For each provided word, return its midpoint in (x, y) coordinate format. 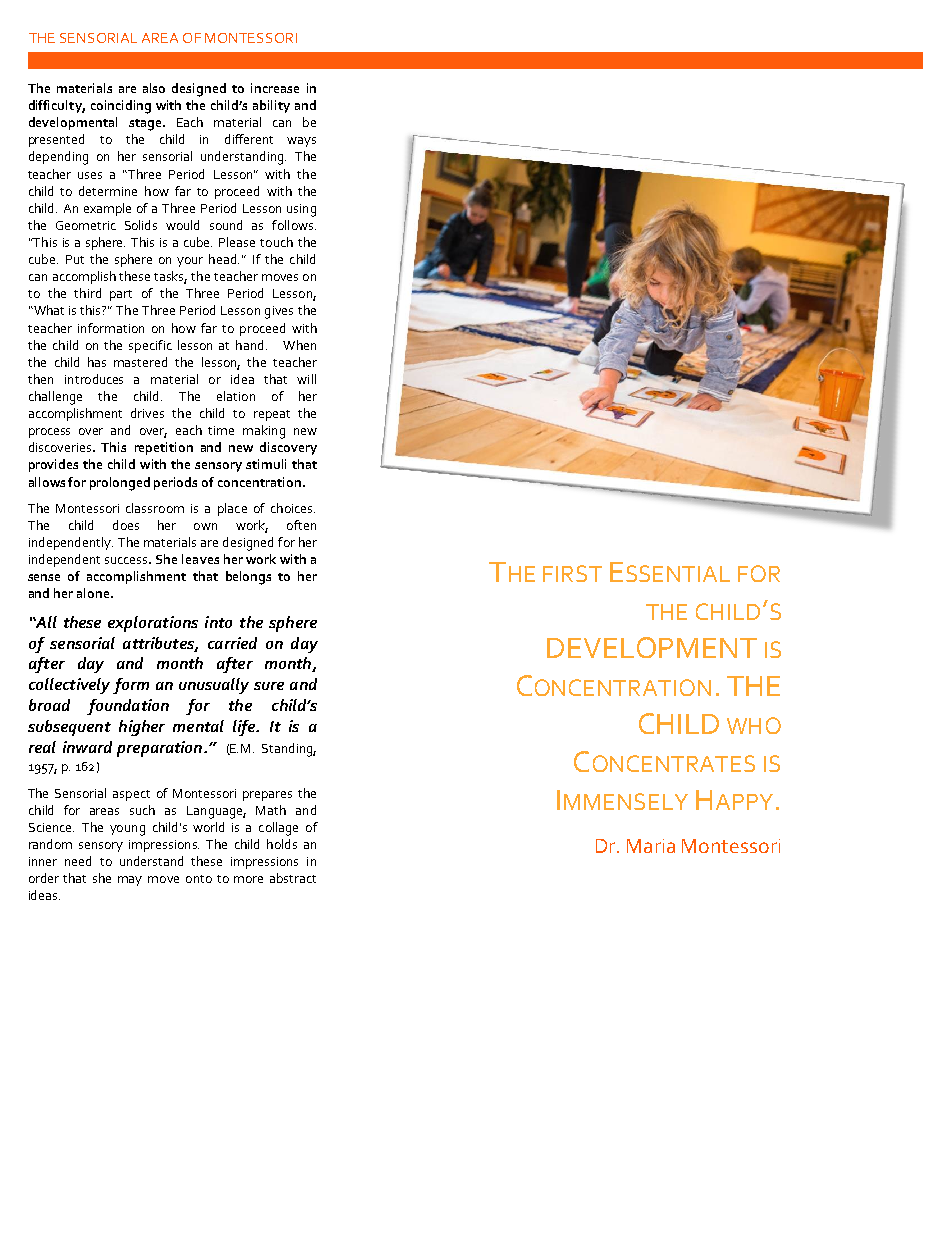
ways (301, 142)
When (299, 345)
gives (279, 312)
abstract (293, 878)
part (121, 295)
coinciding (121, 107)
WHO (754, 725)
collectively (69, 686)
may (130, 881)
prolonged (120, 484)
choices (293, 508)
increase (275, 88)
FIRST (572, 573)
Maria (651, 846)
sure (269, 686)
